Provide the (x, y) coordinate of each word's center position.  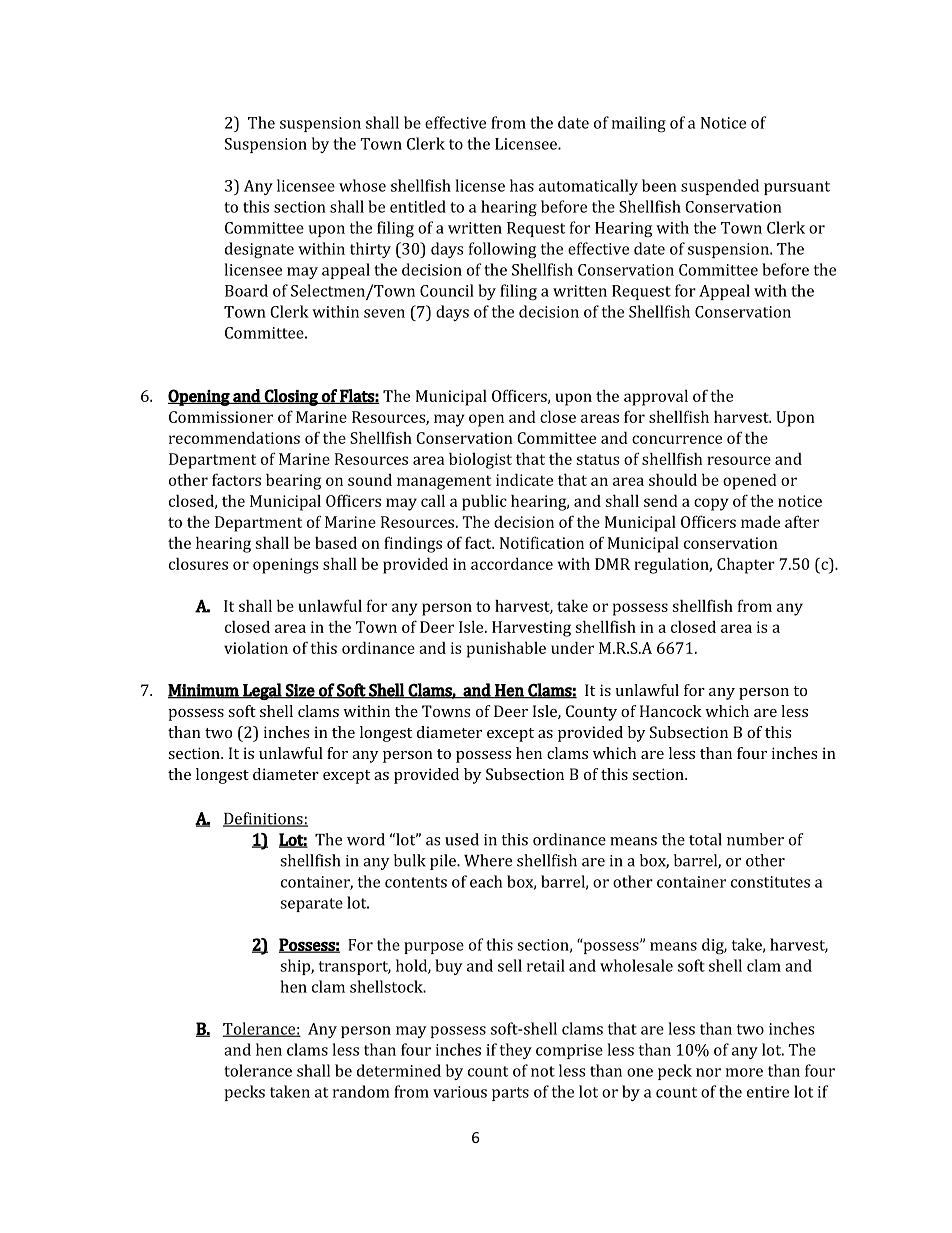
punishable (506, 649)
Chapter (746, 565)
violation (256, 647)
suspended (720, 187)
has (522, 185)
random (361, 1091)
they (516, 1051)
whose (362, 185)
